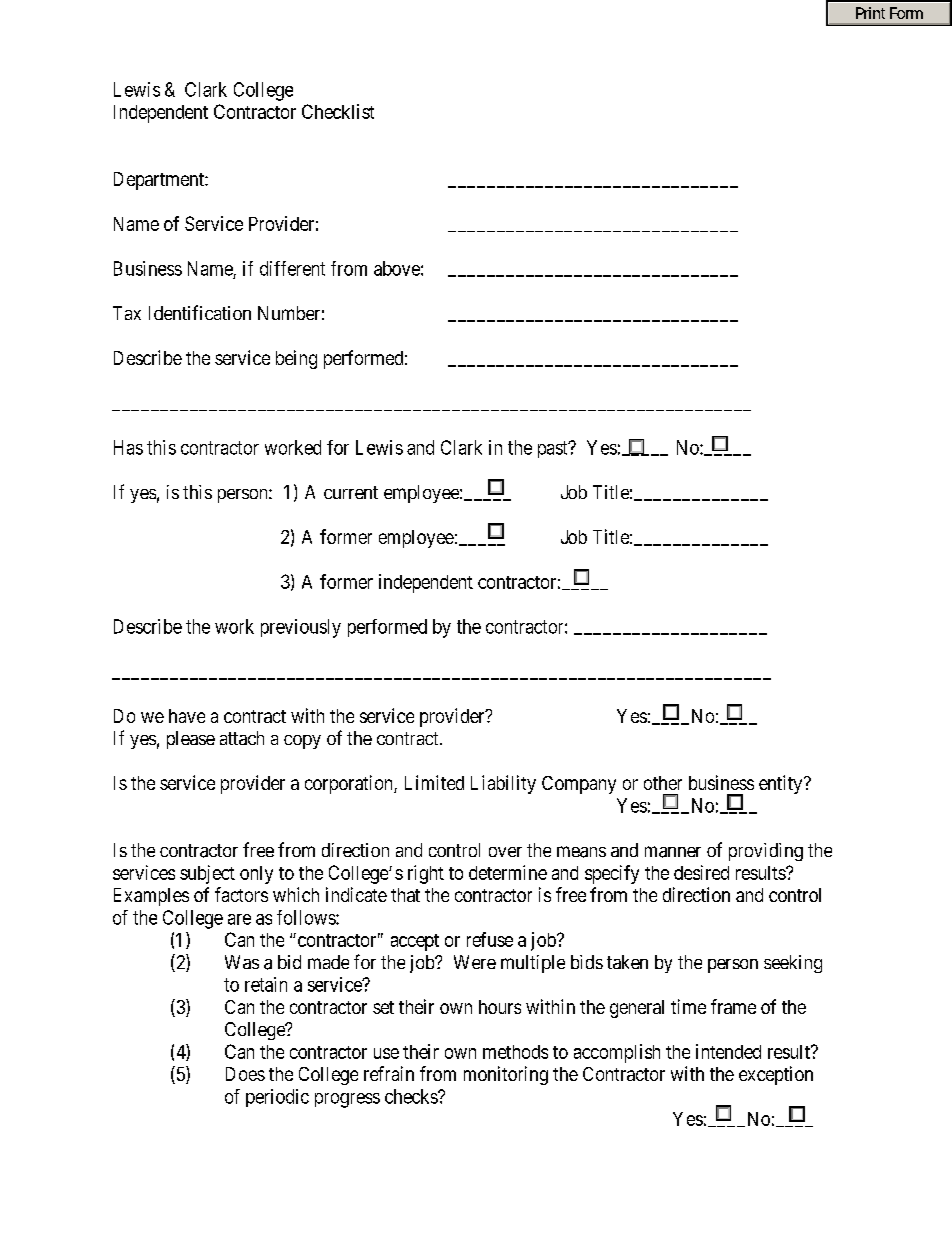 This page has height=1233, width=952. Describe the element at coordinates (207, 874) in the page. I see `subject` at that location.
